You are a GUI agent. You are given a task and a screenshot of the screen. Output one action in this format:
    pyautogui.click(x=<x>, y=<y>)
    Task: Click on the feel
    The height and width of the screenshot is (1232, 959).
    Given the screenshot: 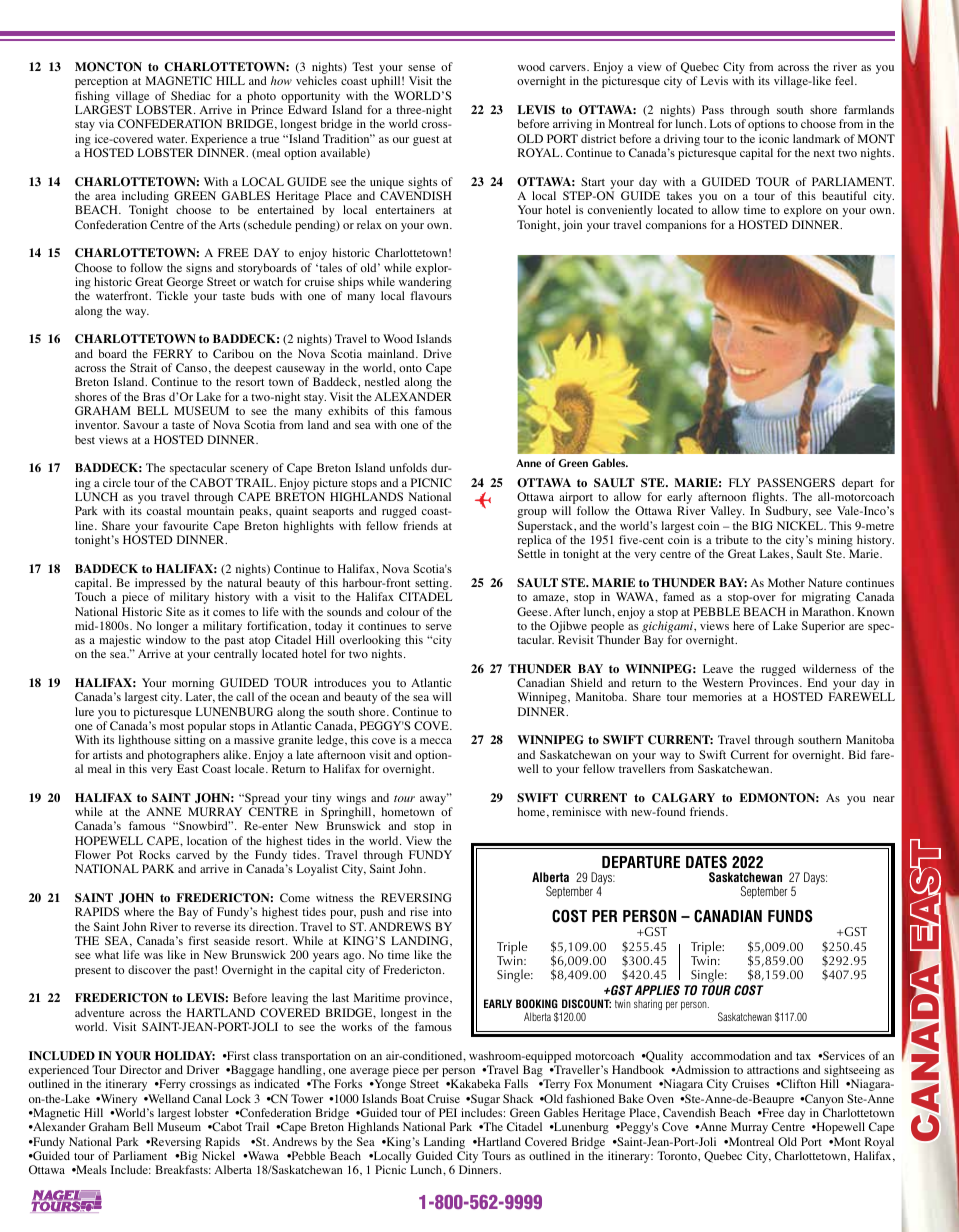 What is the action you would take?
    pyautogui.click(x=845, y=80)
